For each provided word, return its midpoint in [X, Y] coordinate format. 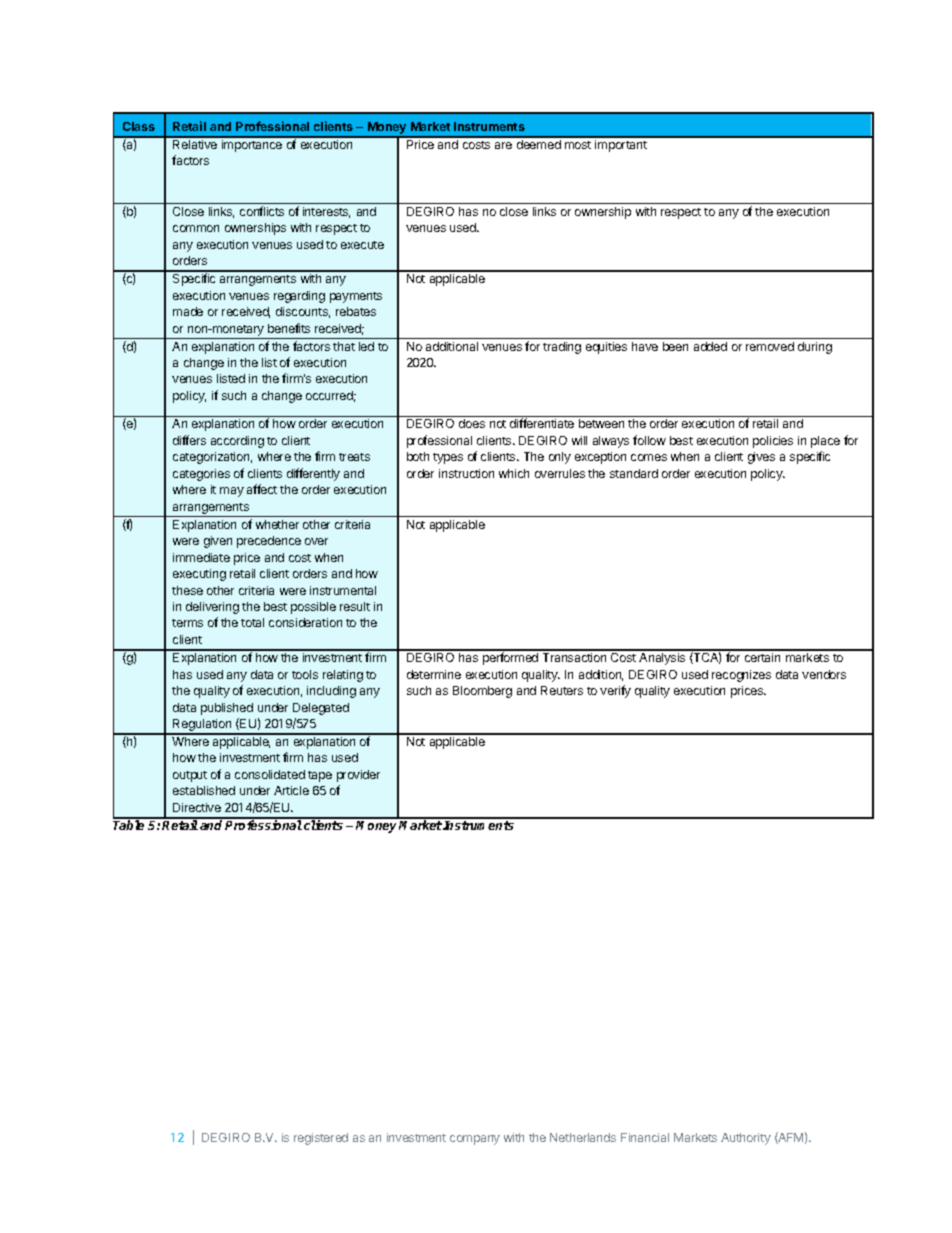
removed [770, 346]
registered [321, 1139]
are [503, 145]
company [475, 1140]
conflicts [262, 211]
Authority [746, 1139]
